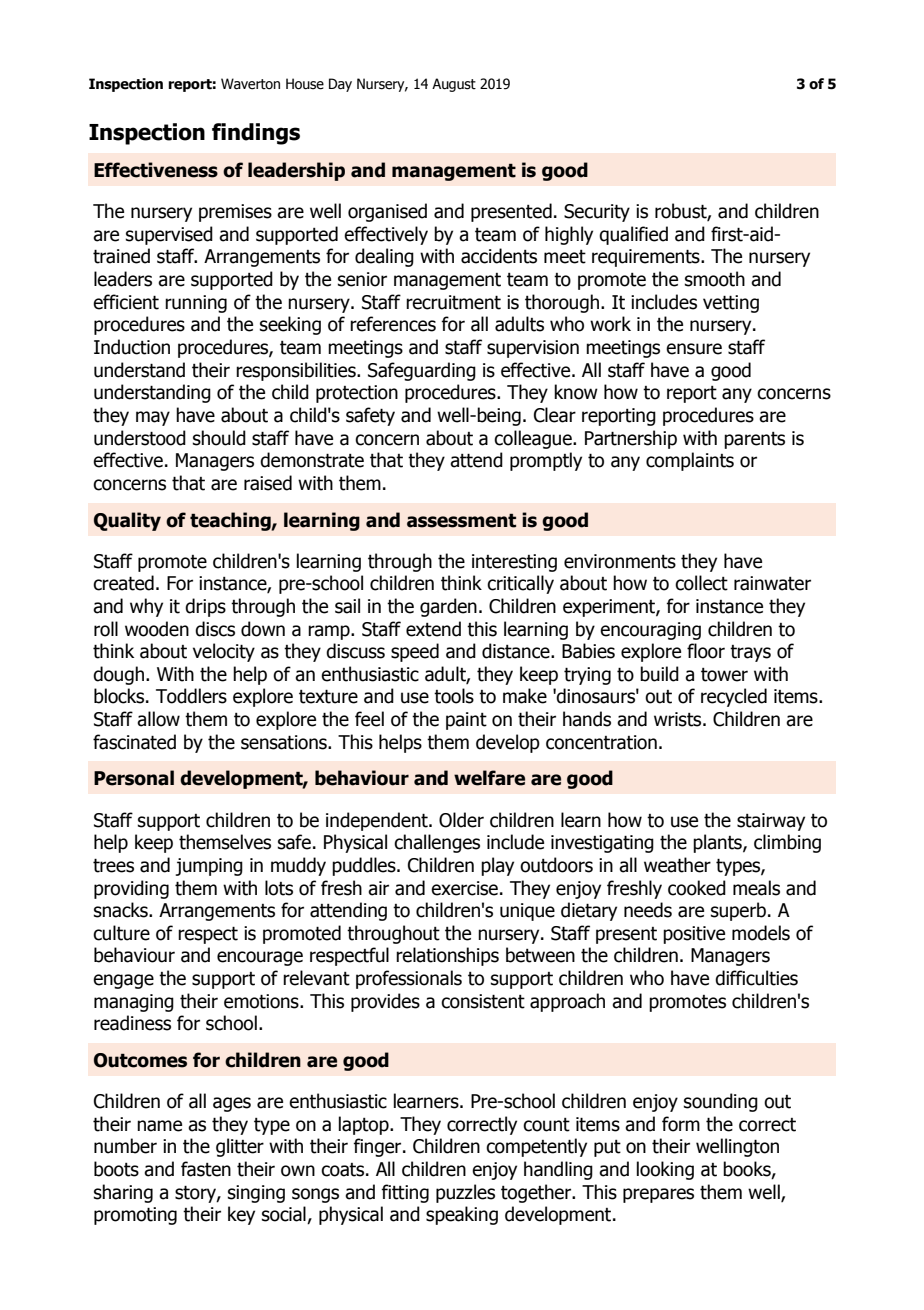 This image has width=924, height=1310. What do you see at coordinates (461, 521) in the image?
I see `assessment` at bounding box center [461, 521].
